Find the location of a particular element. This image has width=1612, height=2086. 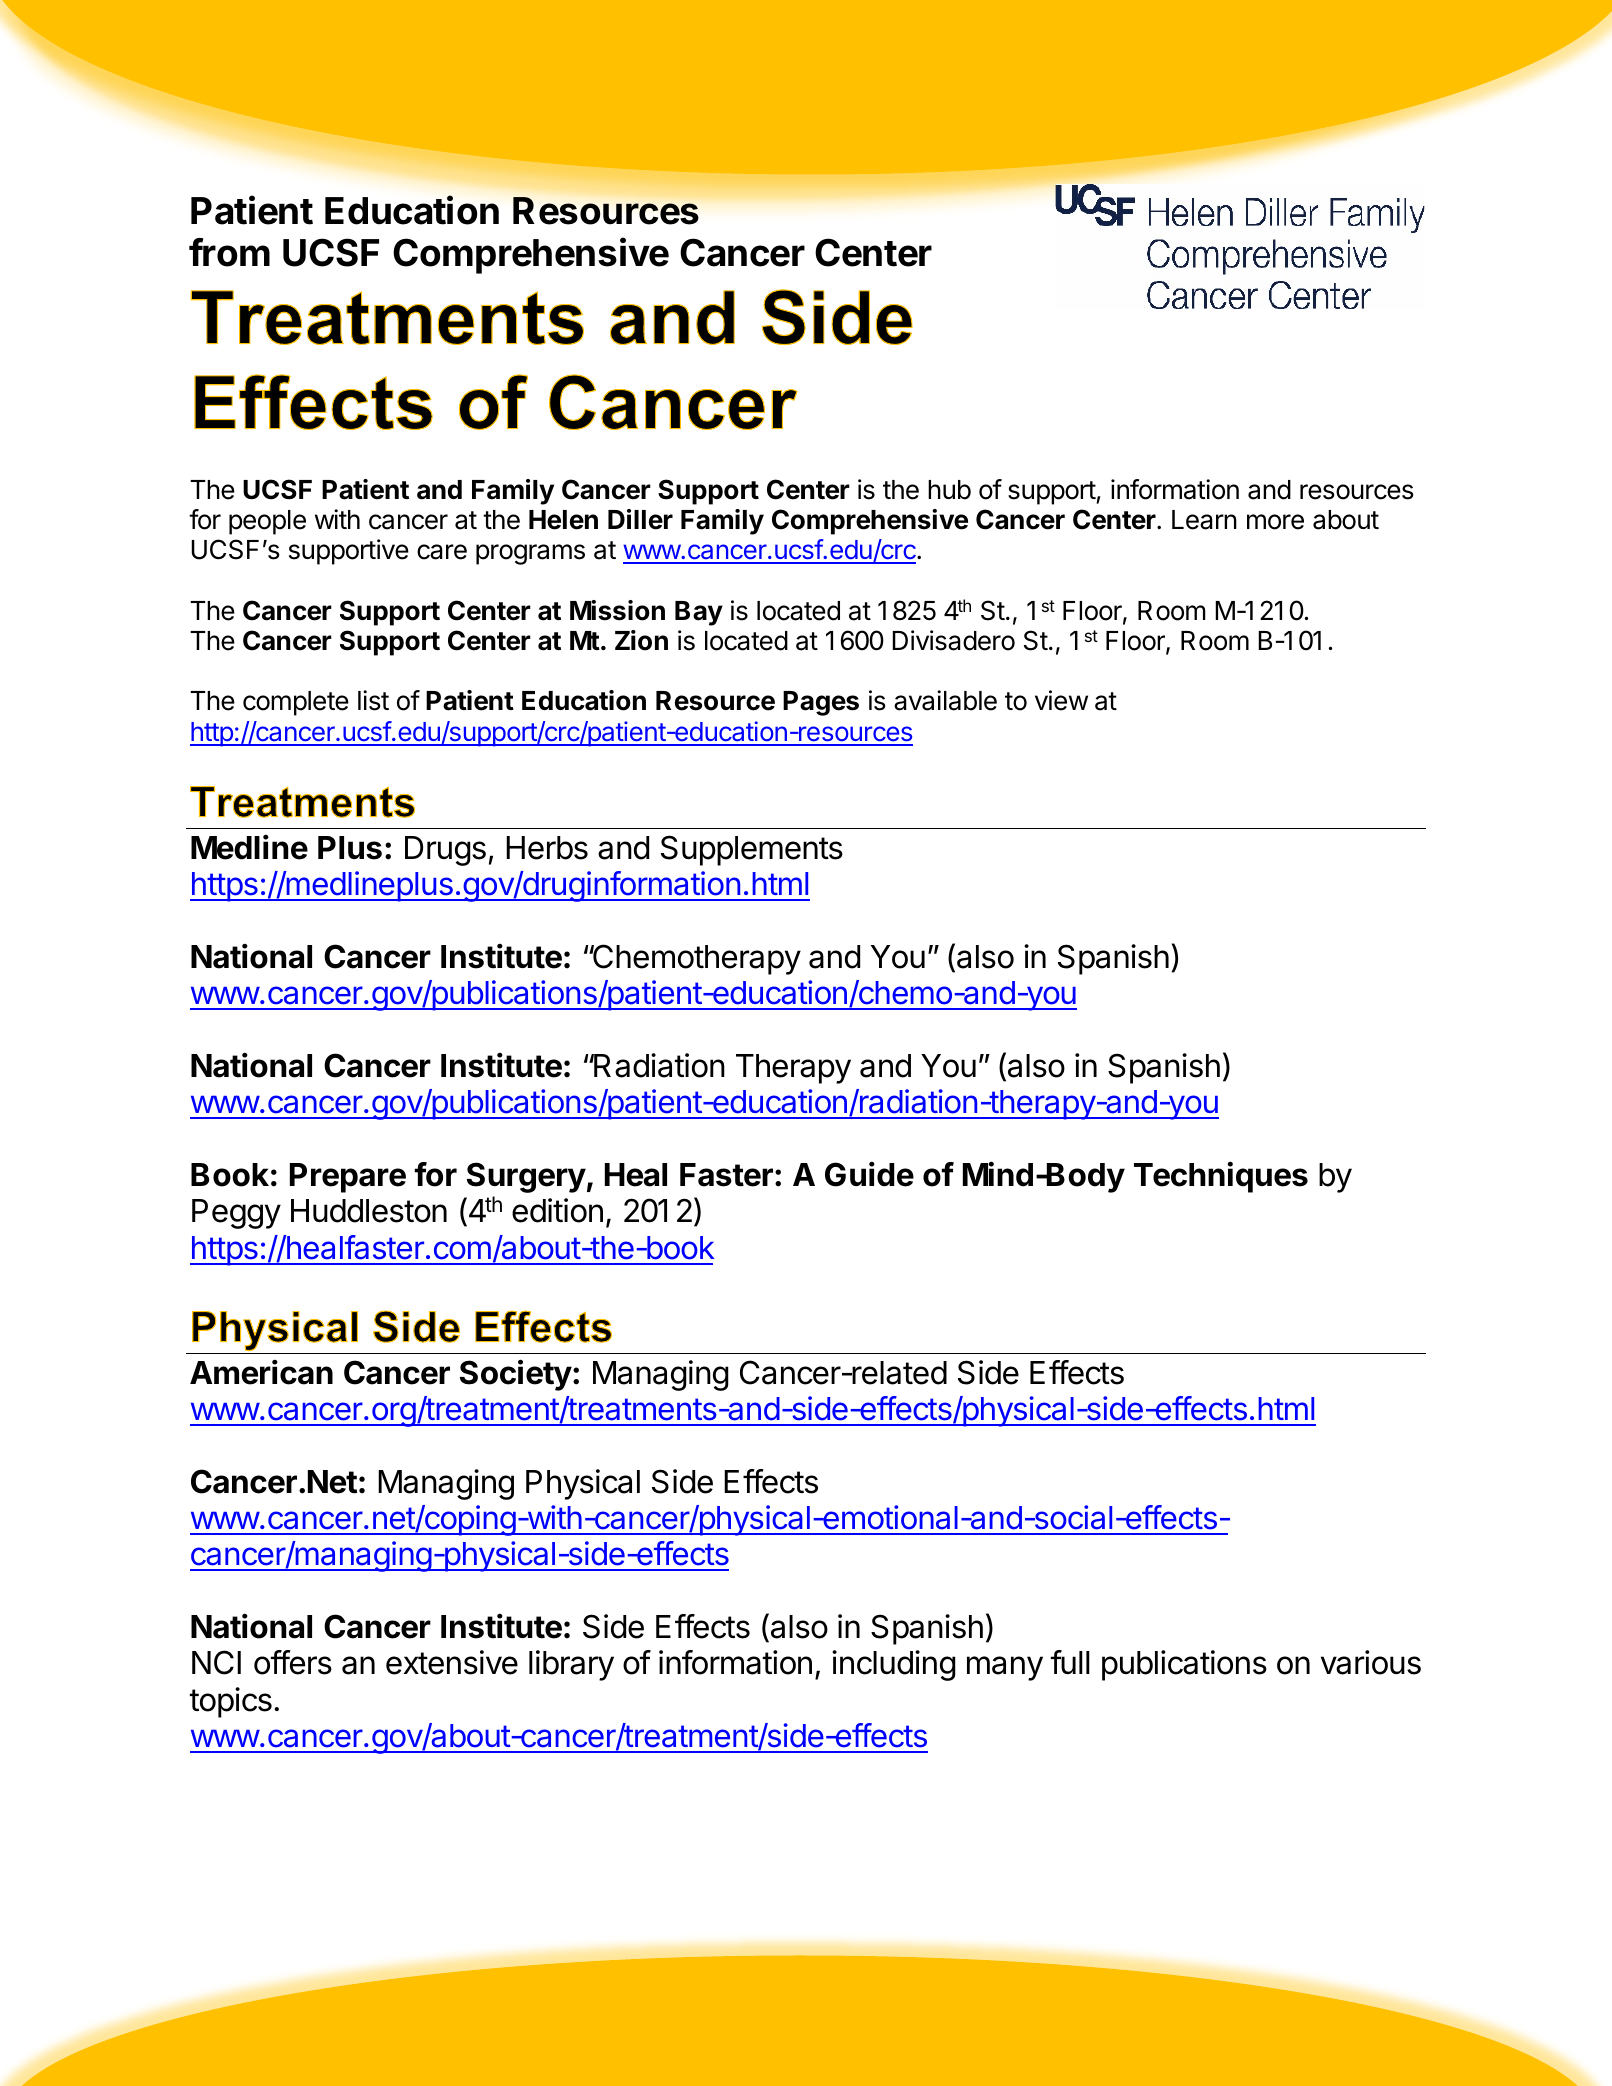

more is located at coordinates (1275, 522).
